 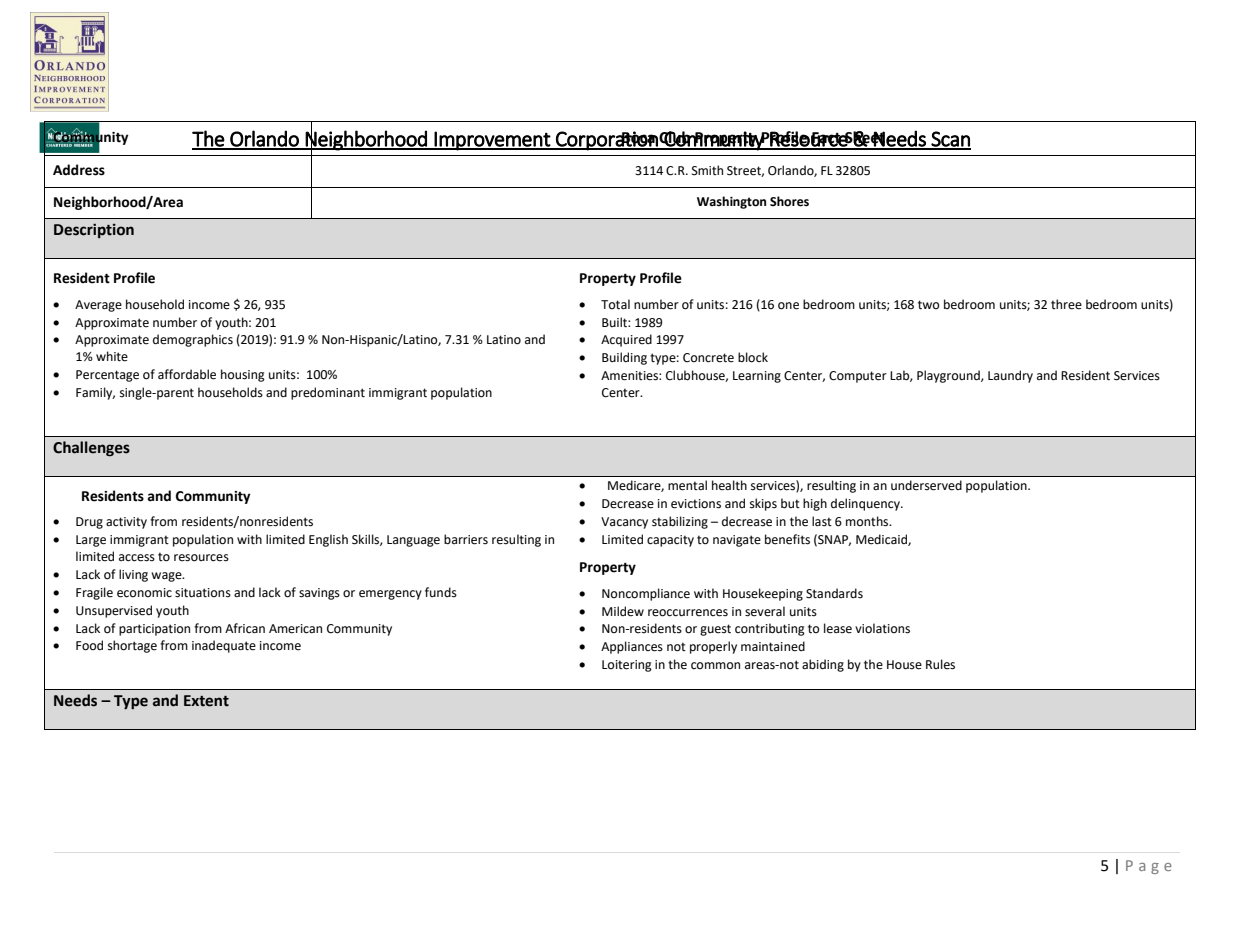 What do you see at coordinates (1010, 376) in the screenshot?
I see `Laundry` at bounding box center [1010, 376].
